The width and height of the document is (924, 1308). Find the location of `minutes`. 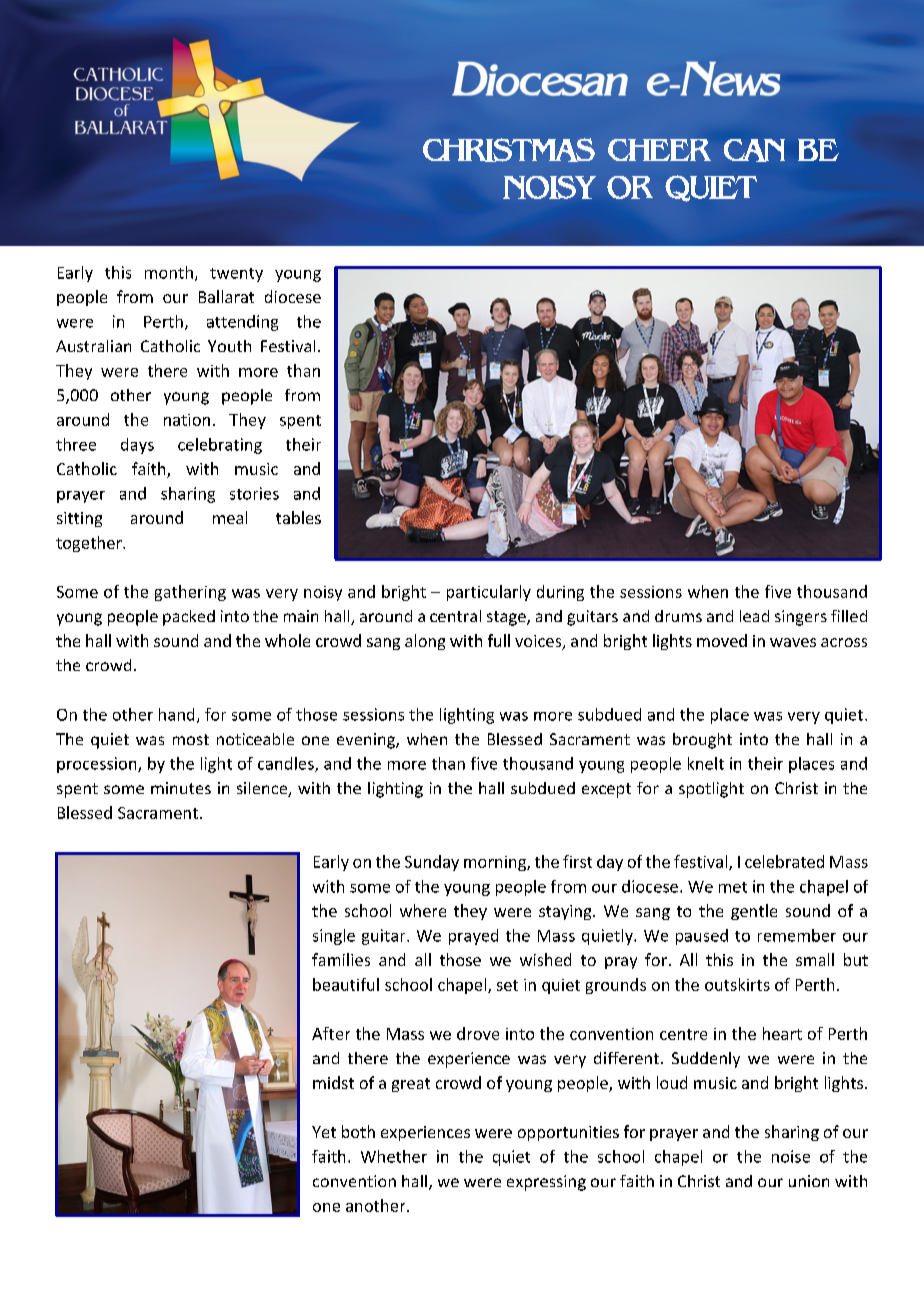

minutes is located at coordinates (181, 788).
